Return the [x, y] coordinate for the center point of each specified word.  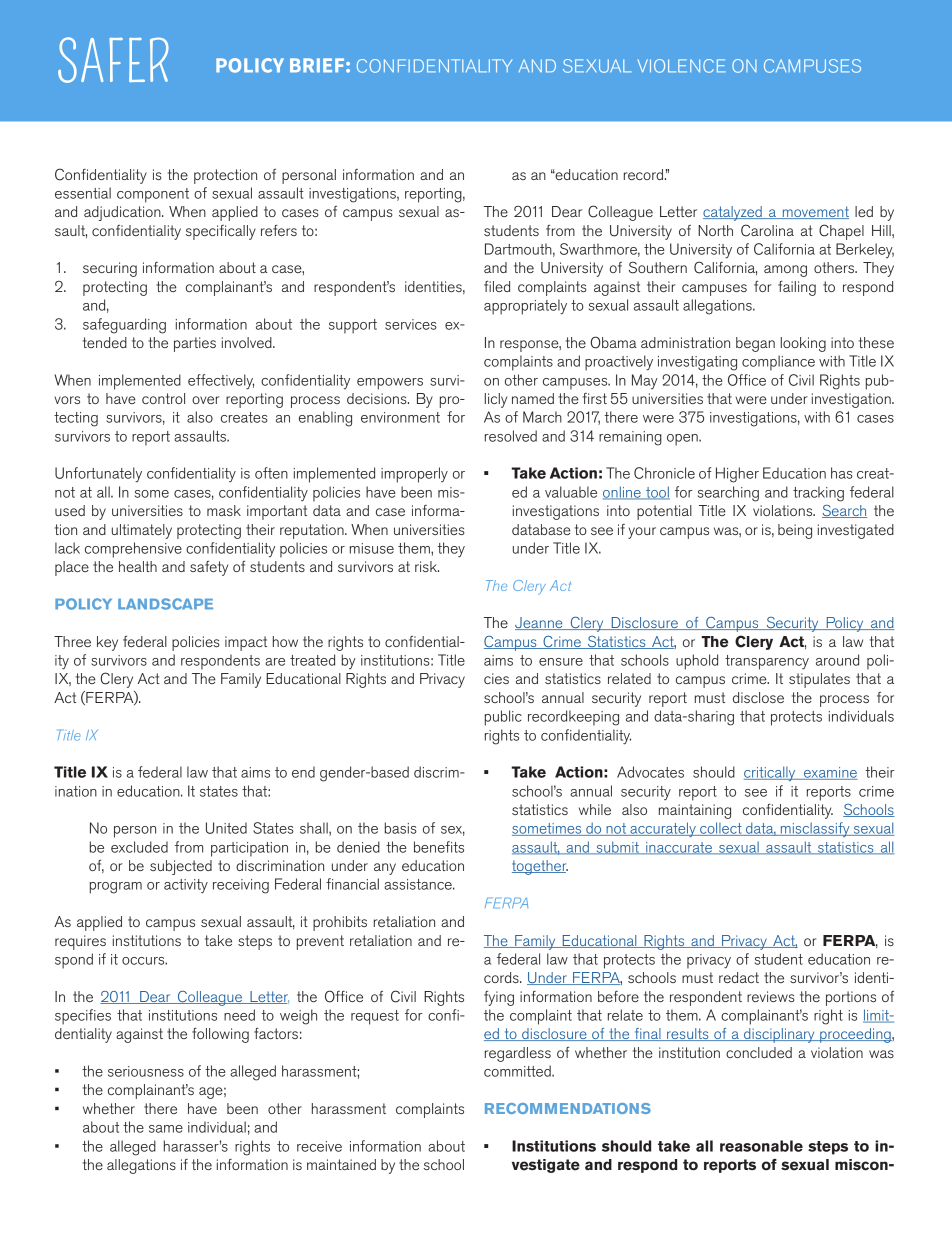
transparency [767, 662]
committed [518, 1071]
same [166, 1129]
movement [814, 212]
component [153, 195]
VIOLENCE [681, 66]
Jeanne [540, 623]
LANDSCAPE [165, 604]
